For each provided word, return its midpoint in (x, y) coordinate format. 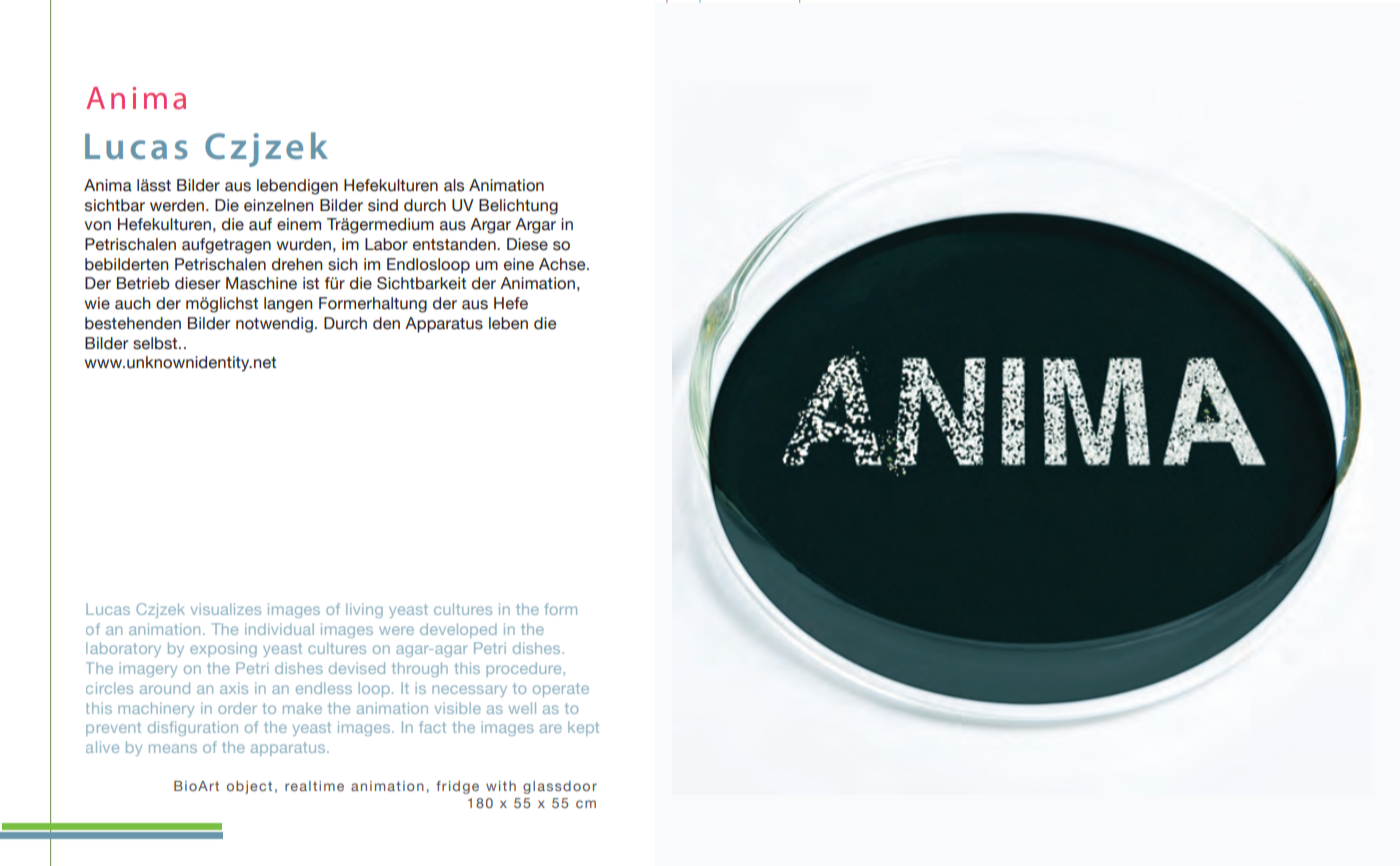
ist (311, 283)
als (454, 185)
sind (383, 205)
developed (458, 630)
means (173, 748)
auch (132, 303)
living (364, 610)
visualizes (226, 609)
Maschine (261, 283)
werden (177, 205)
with (501, 786)
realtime (314, 786)
